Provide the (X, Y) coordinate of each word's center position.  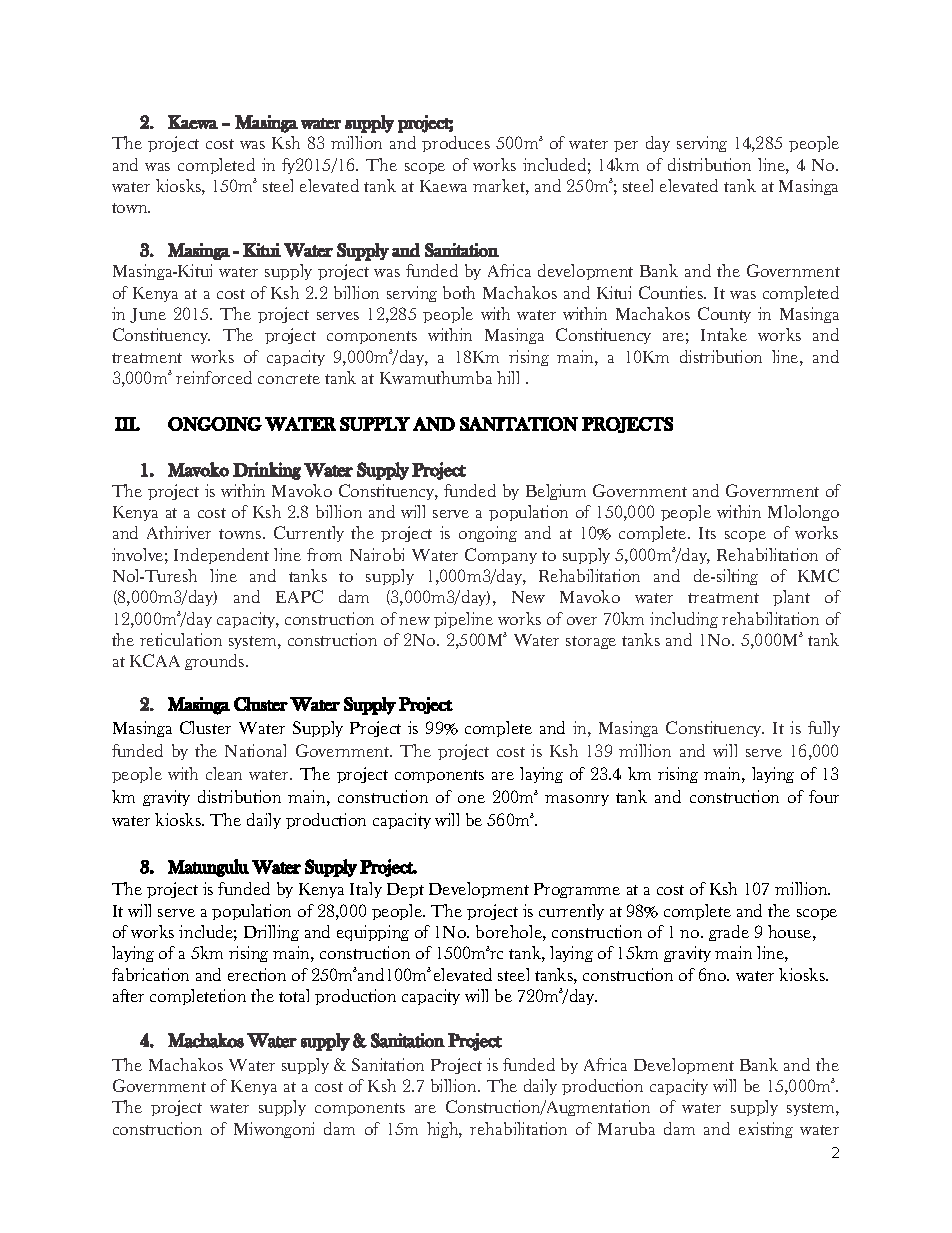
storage (591, 642)
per (626, 146)
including (684, 620)
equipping (373, 933)
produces (456, 144)
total (294, 995)
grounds (216, 662)
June (148, 315)
